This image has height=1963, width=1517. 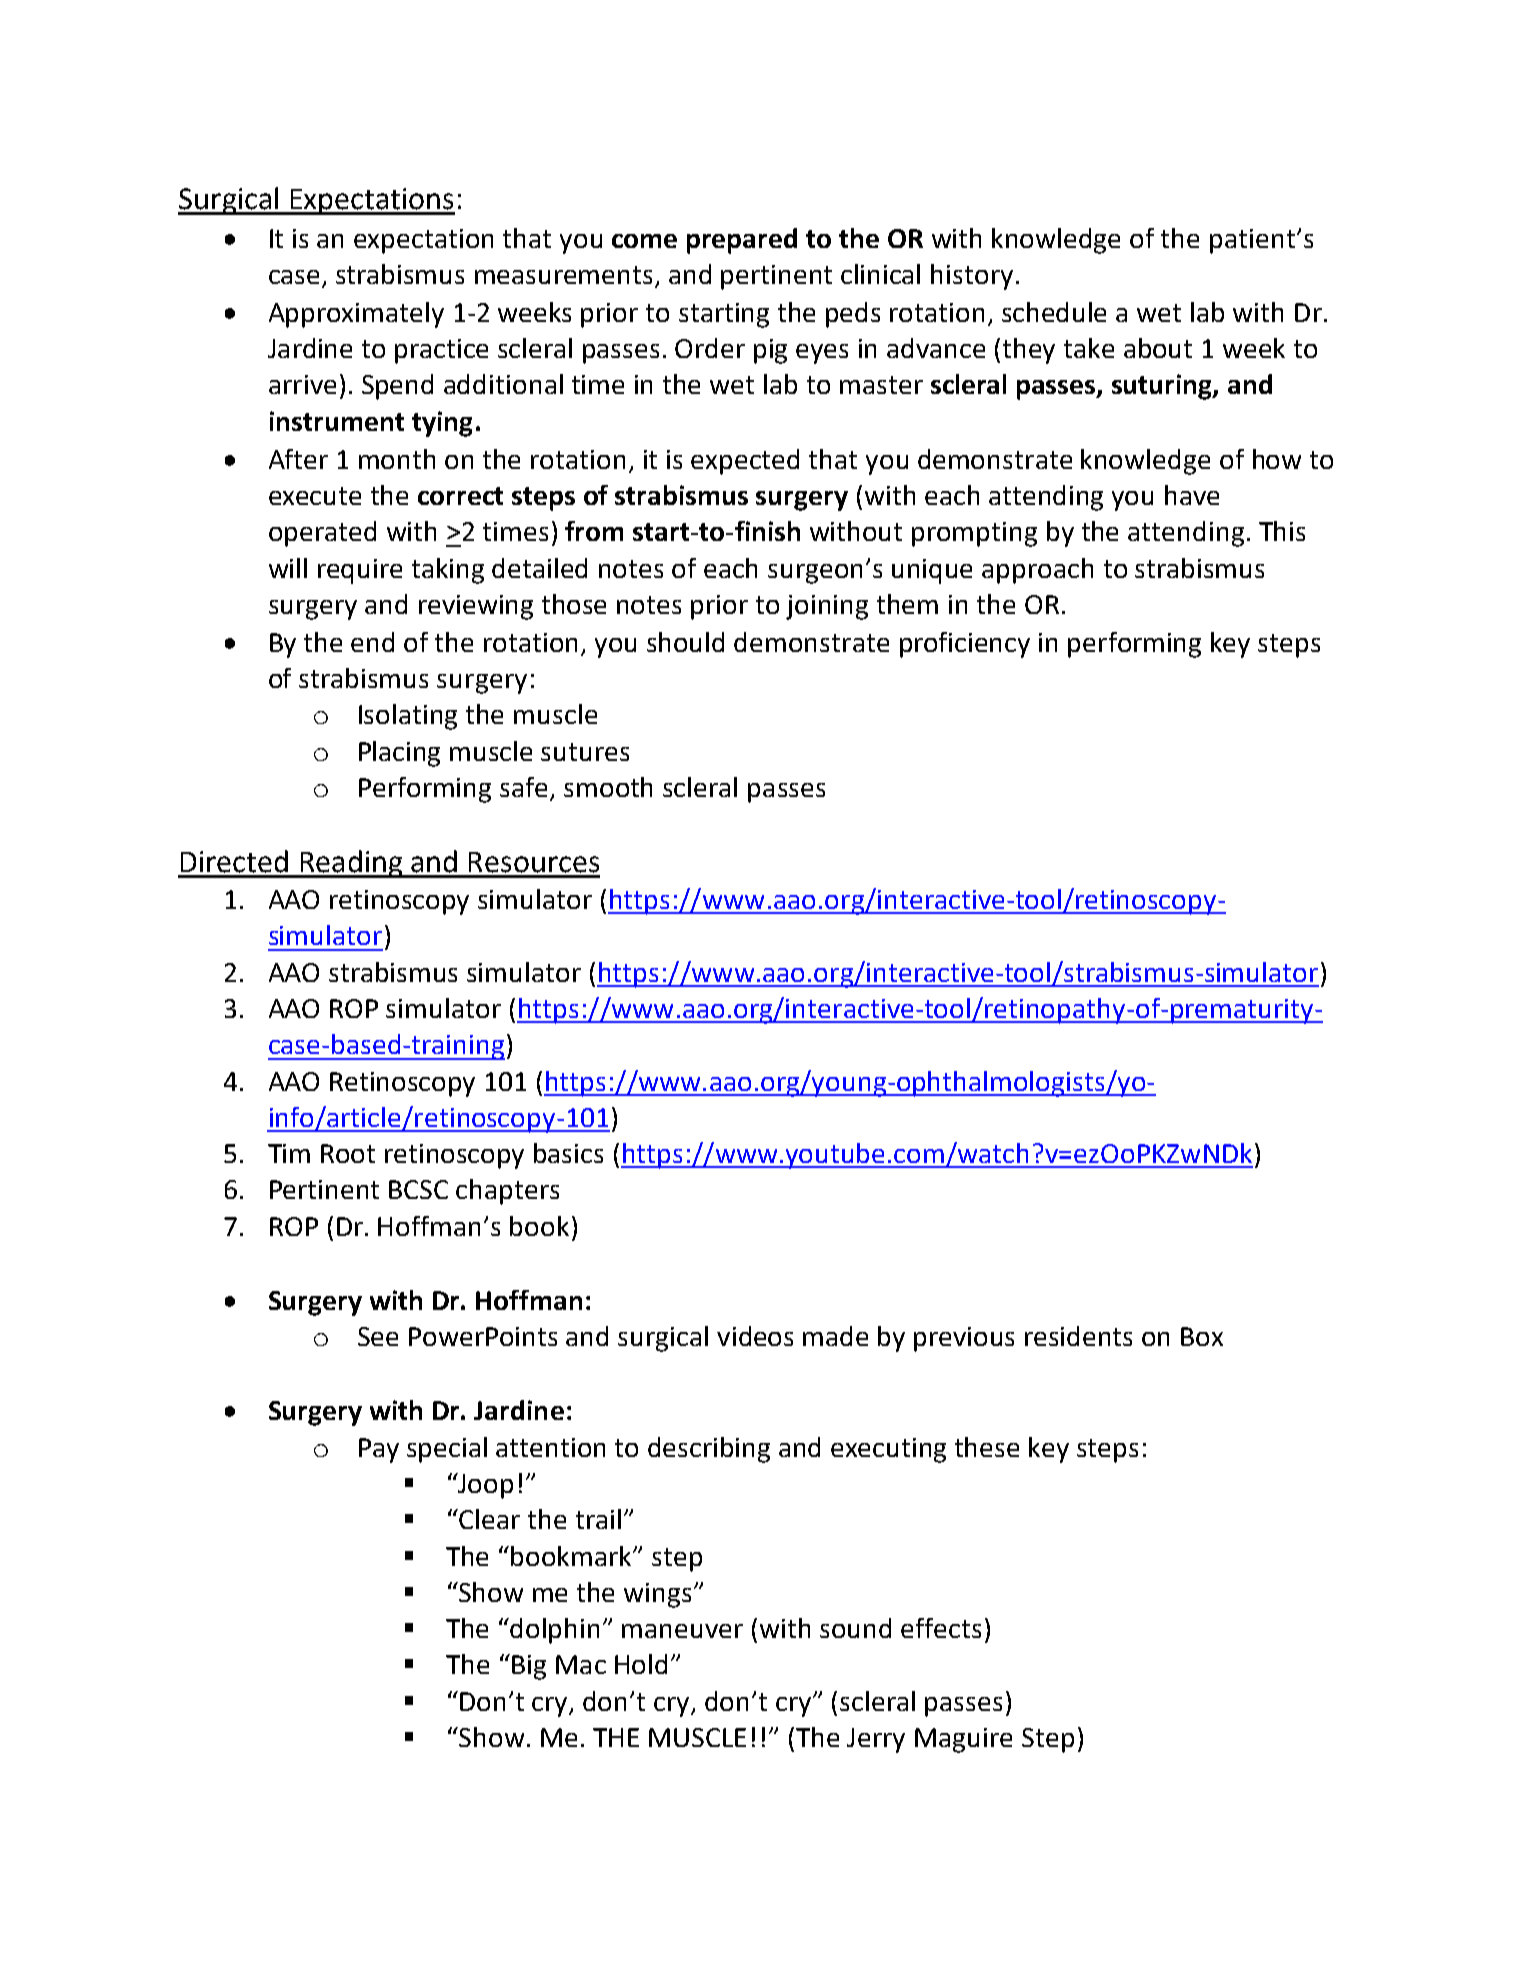 What do you see at coordinates (1202, 1336) in the image?
I see `Box` at bounding box center [1202, 1336].
